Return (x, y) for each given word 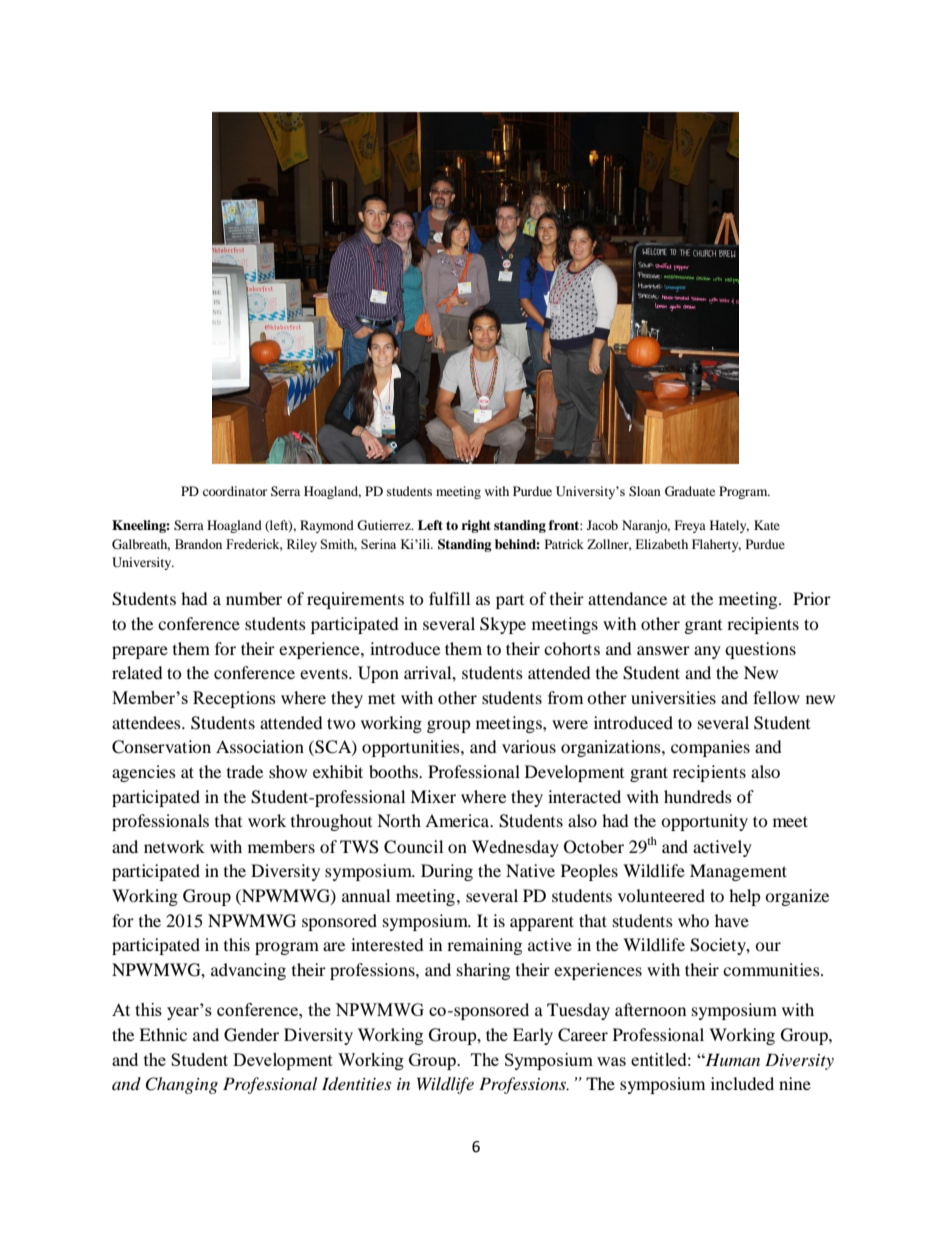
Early (533, 1036)
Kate (767, 525)
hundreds (698, 796)
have (732, 920)
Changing (181, 1085)
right (476, 526)
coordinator (235, 491)
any (707, 652)
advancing (248, 971)
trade (245, 771)
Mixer (433, 796)
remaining (484, 946)
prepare (140, 652)
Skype (503, 625)
